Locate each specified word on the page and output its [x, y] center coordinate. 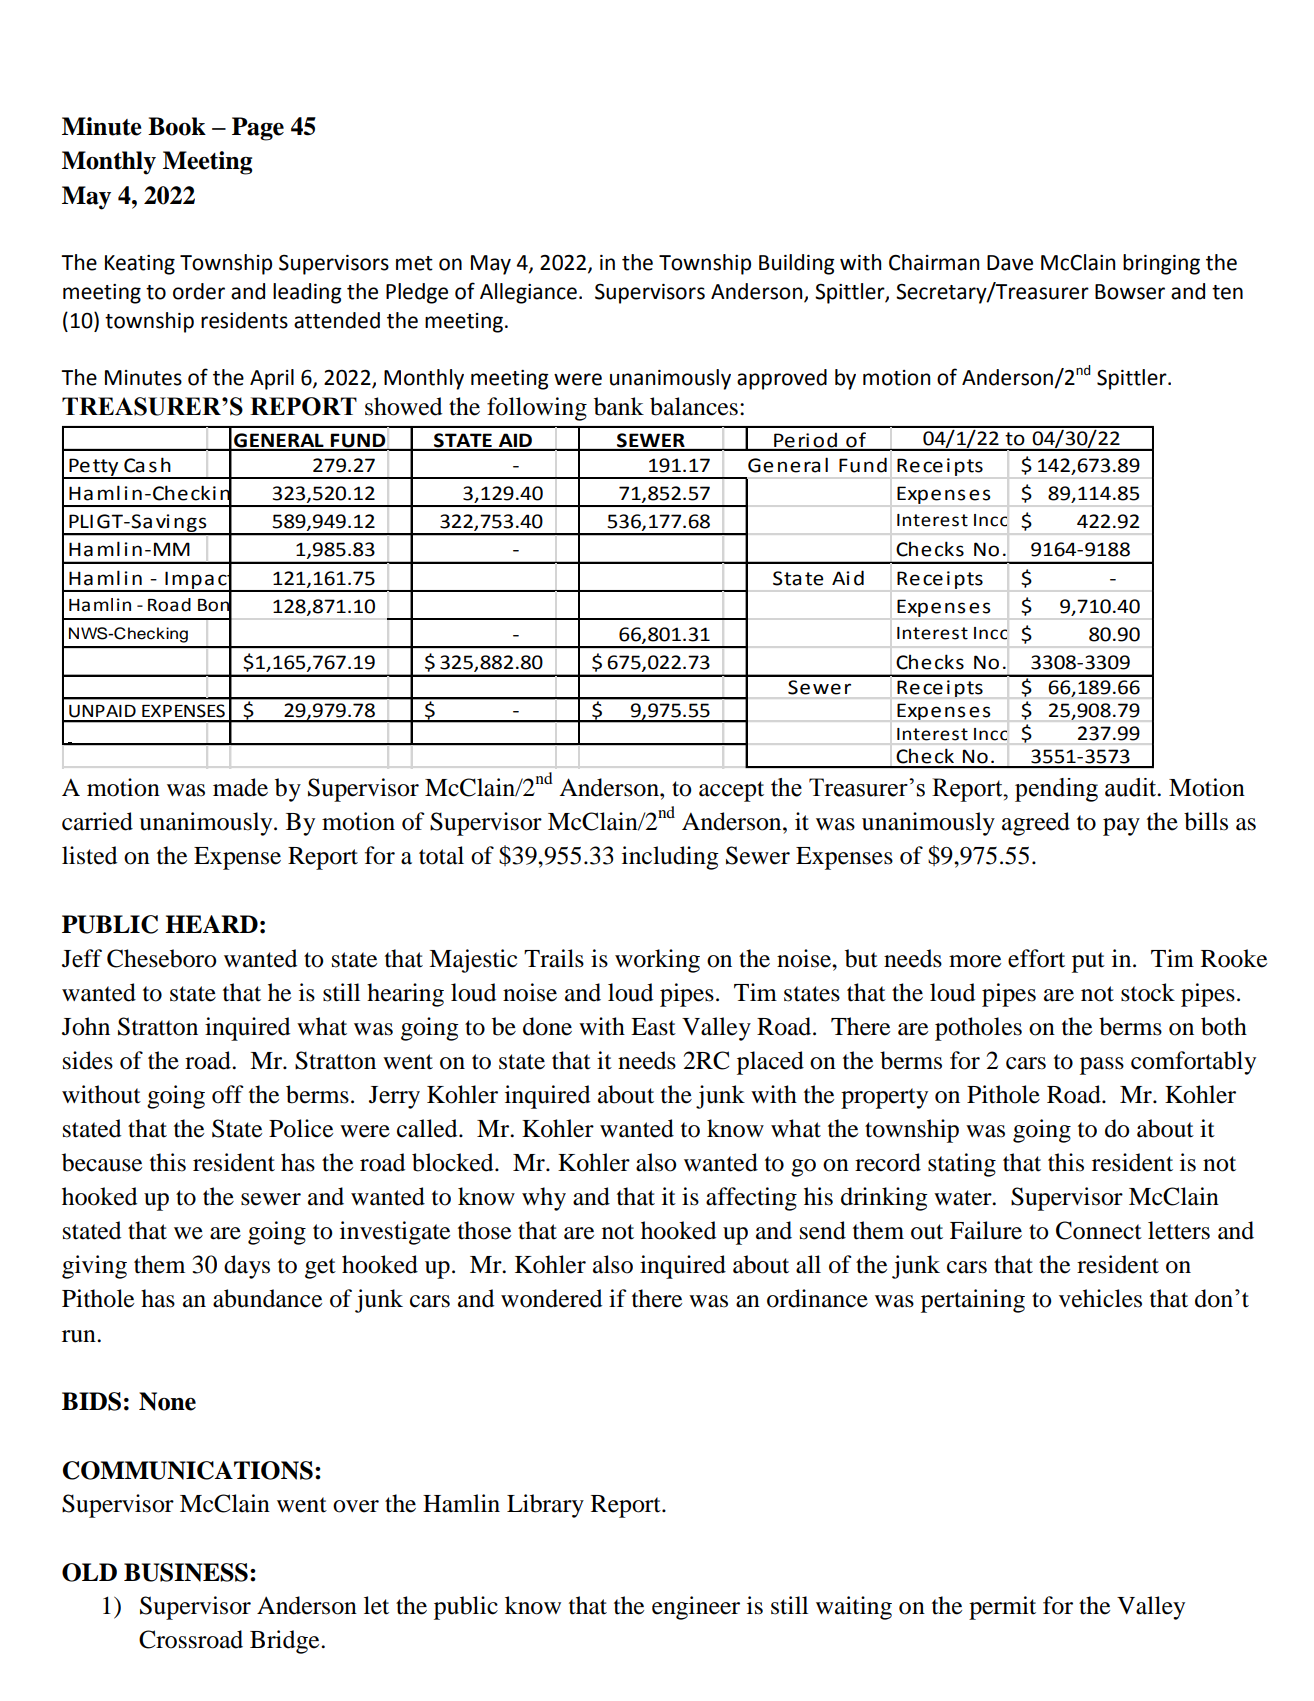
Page [258, 129]
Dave [1010, 263]
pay [1121, 827]
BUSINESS [186, 1572]
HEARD [211, 924]
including [670, 858]
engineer [696, 1608]
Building [797, 264]
